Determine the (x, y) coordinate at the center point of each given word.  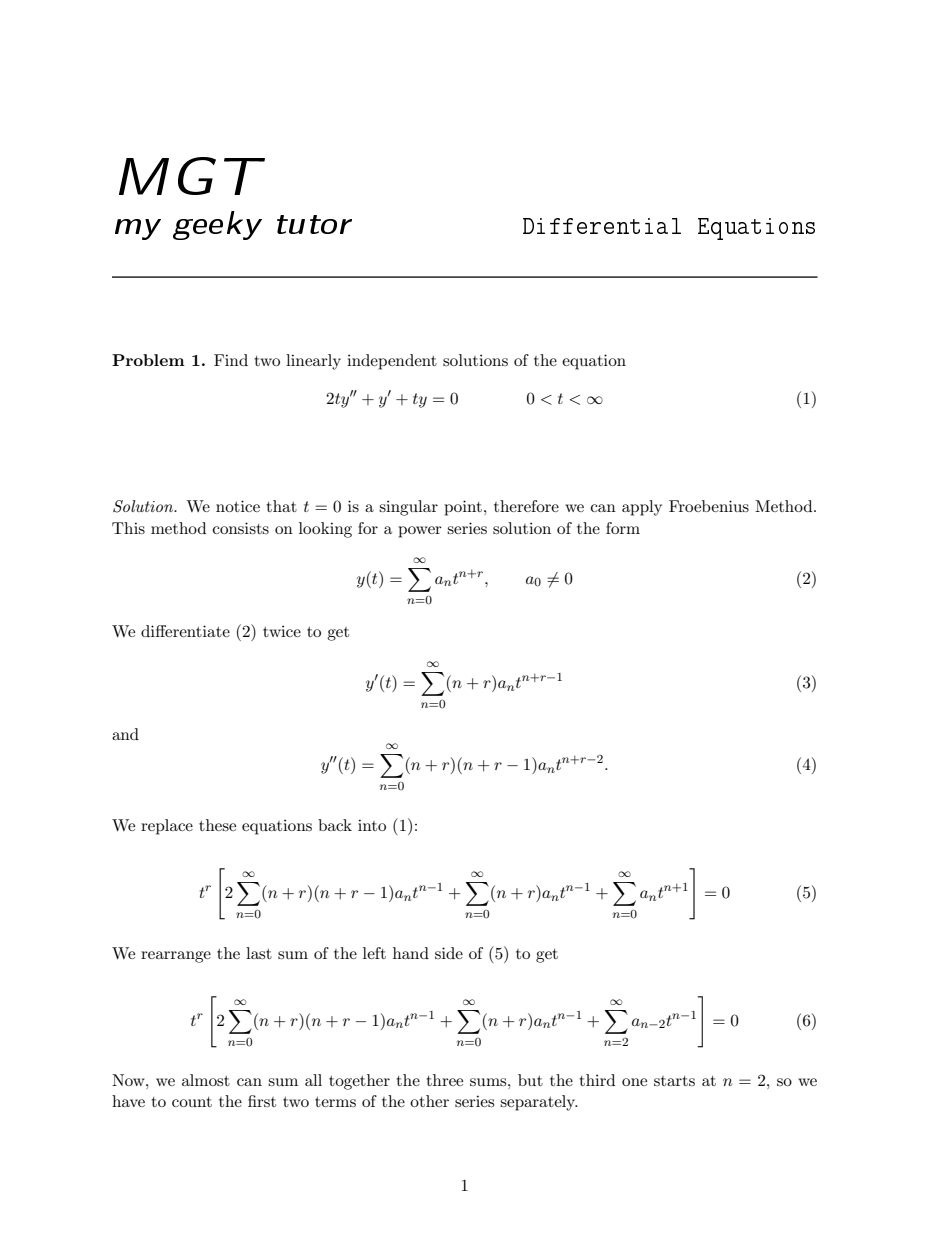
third (597, 1080)
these (217, 825)
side (449, 953)
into (372, 825)
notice (238, 506)
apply (642, 508)
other (429, 1101)
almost (206, 1080)
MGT (192, 176)
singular (408, 508)
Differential (602, 226)
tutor (314, 224)
